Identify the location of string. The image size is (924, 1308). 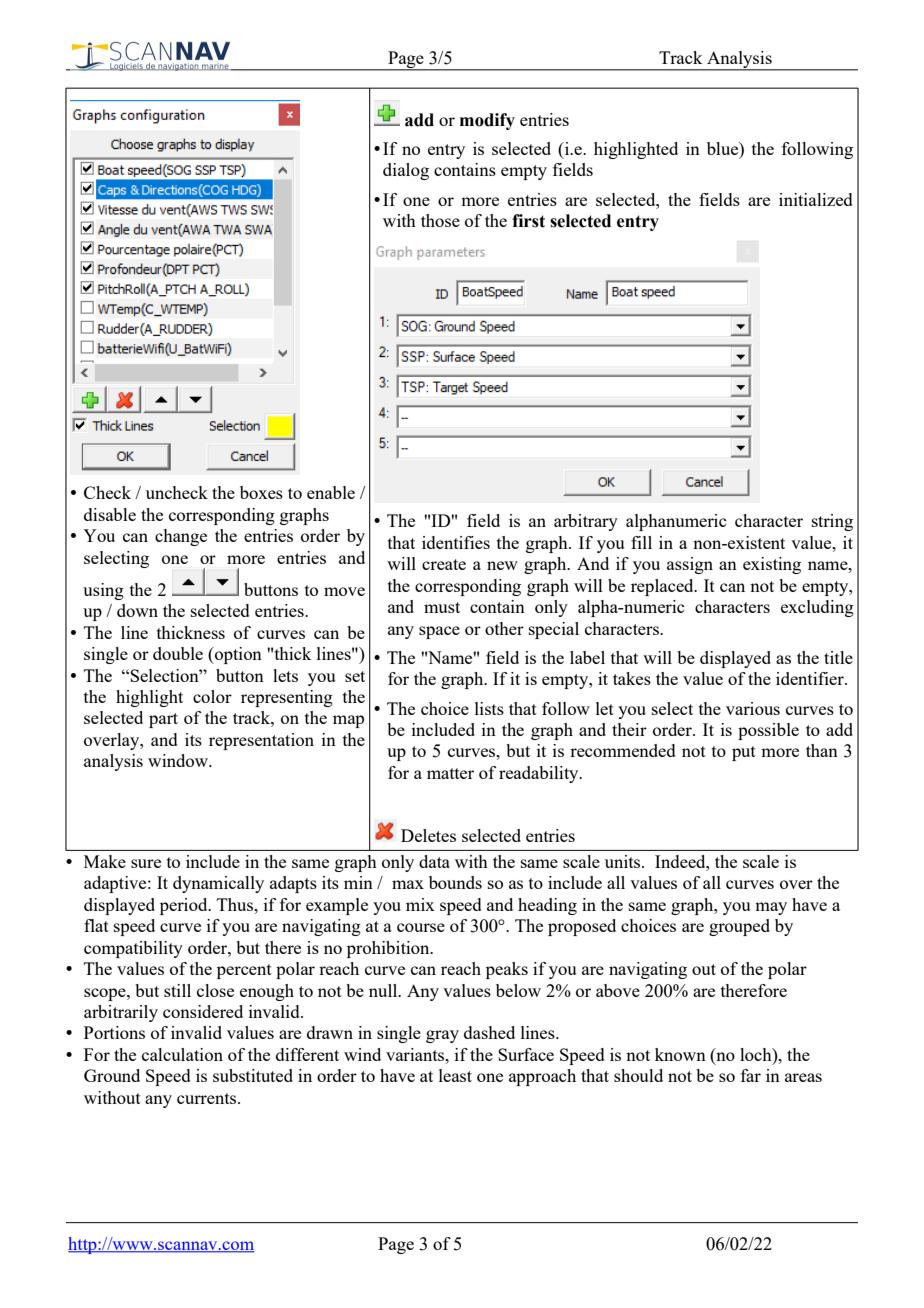
(832, 522).
